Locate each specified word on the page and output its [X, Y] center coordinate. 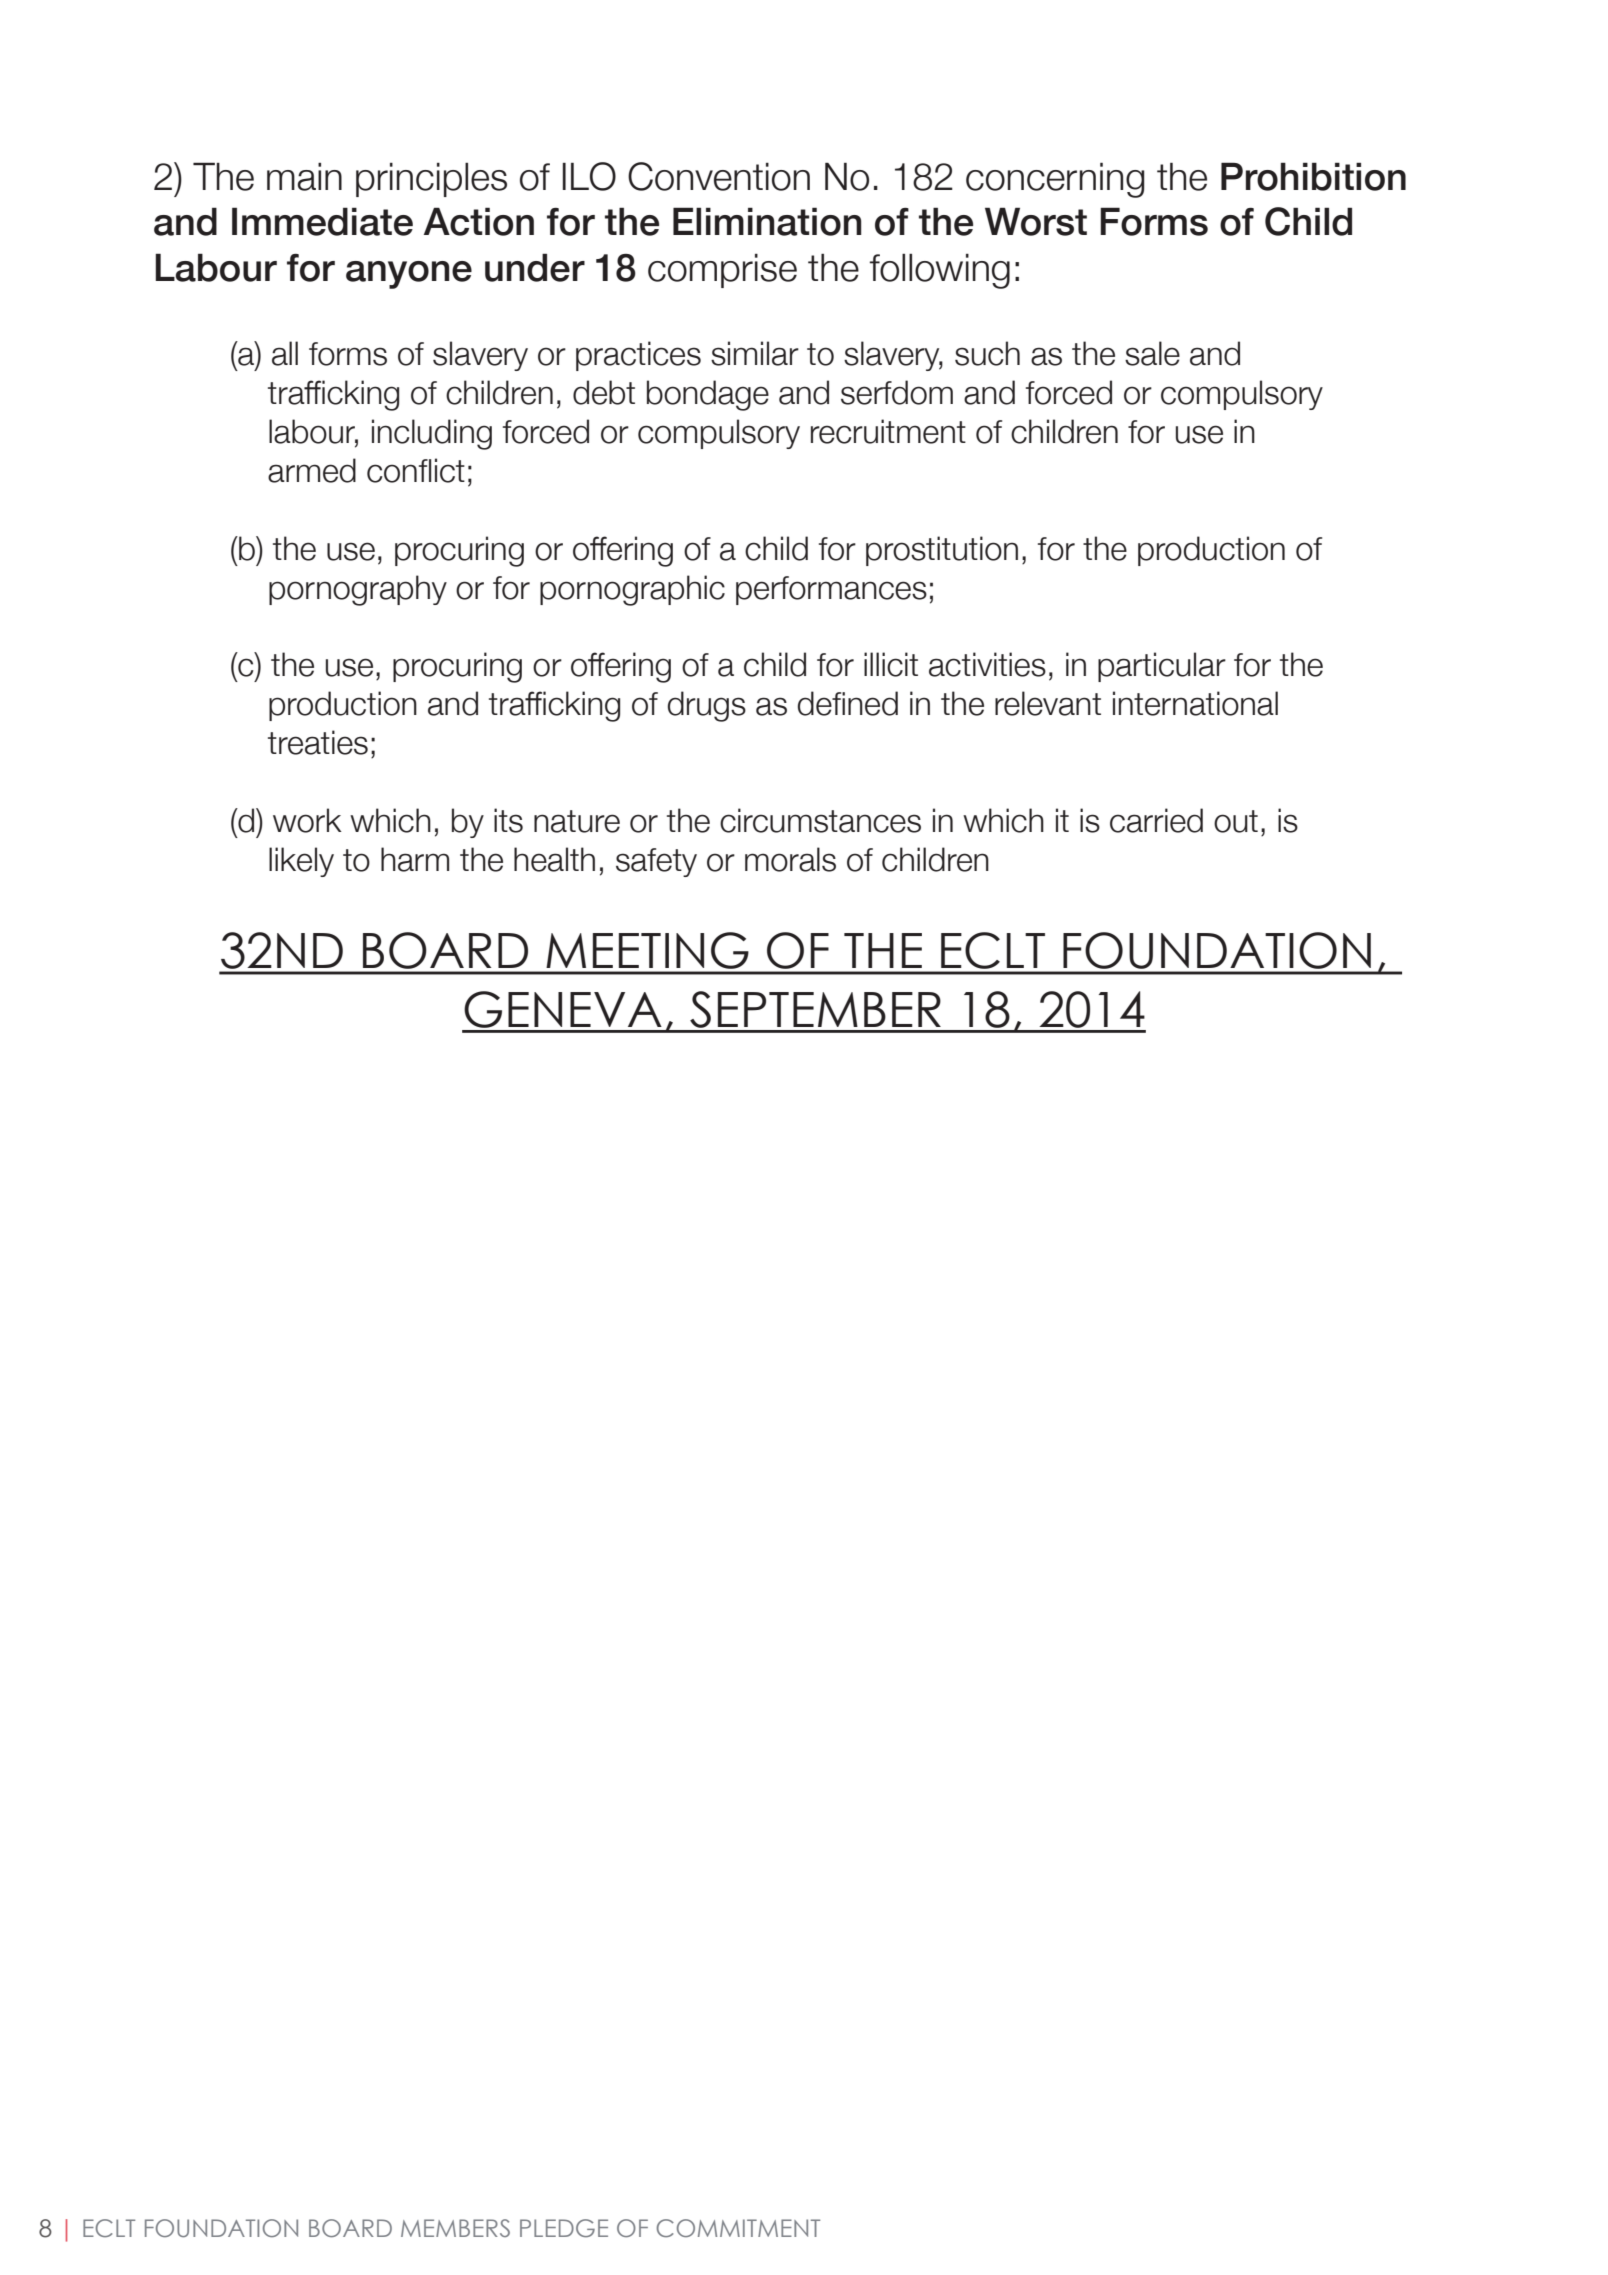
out [1236, 821]
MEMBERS [455, 2228]
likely [301, 862]
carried [1156, 820]
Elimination [767, 221]
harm [415, 859]
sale [1152, 353]
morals [790, 859]
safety [656, 862]
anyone [409, 275]
